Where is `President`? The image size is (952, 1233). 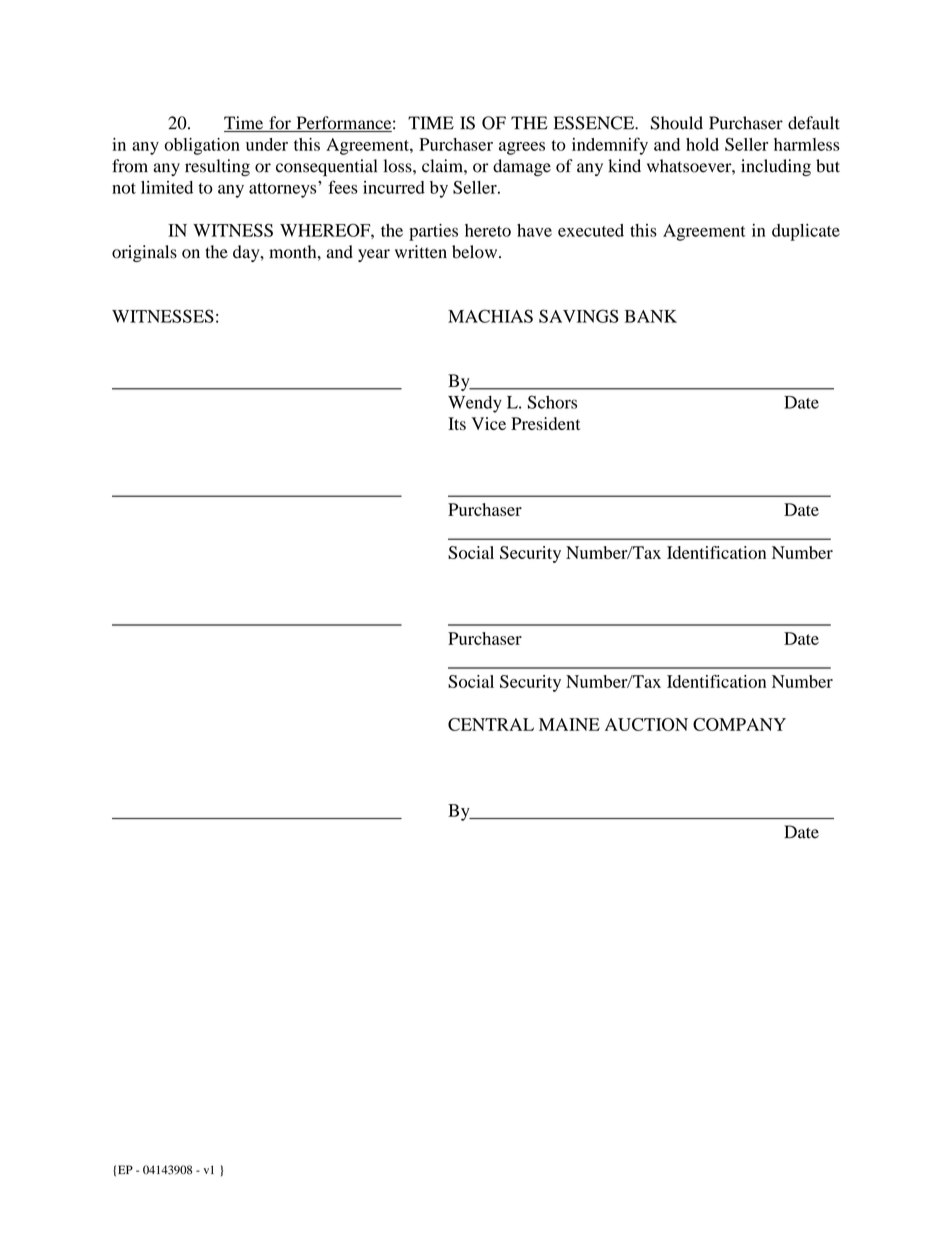 President is located at coordinates (545, 423).
